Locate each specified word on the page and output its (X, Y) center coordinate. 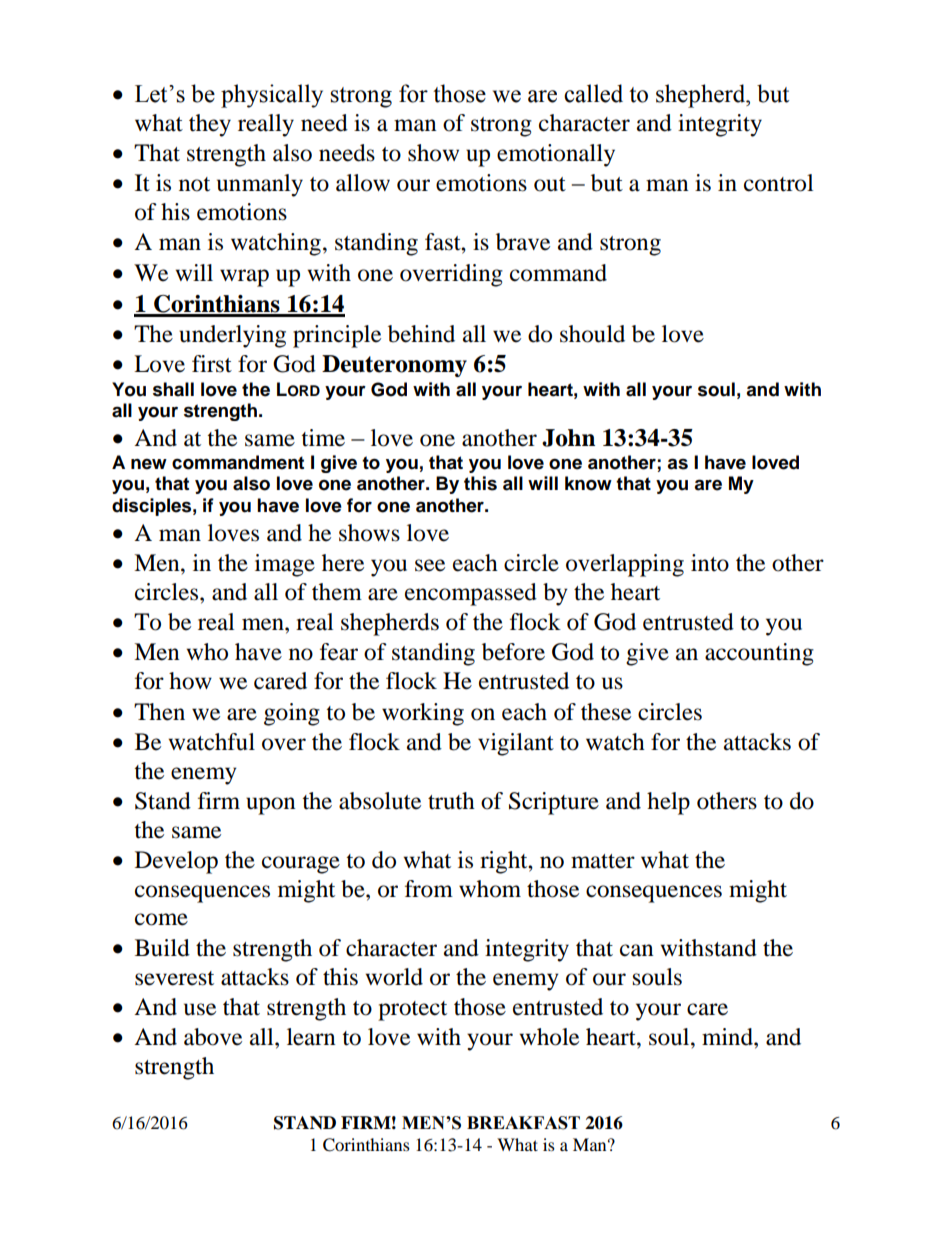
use (200, 1009)
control (778, 183)
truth (451, 801)
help (668, 803)
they (210, 125)
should (592, 334)
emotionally (556, 155)
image (285, 565)
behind (421, 334)
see (430, 565)
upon (271, 806)
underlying (232, 336)
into (710, 563)
